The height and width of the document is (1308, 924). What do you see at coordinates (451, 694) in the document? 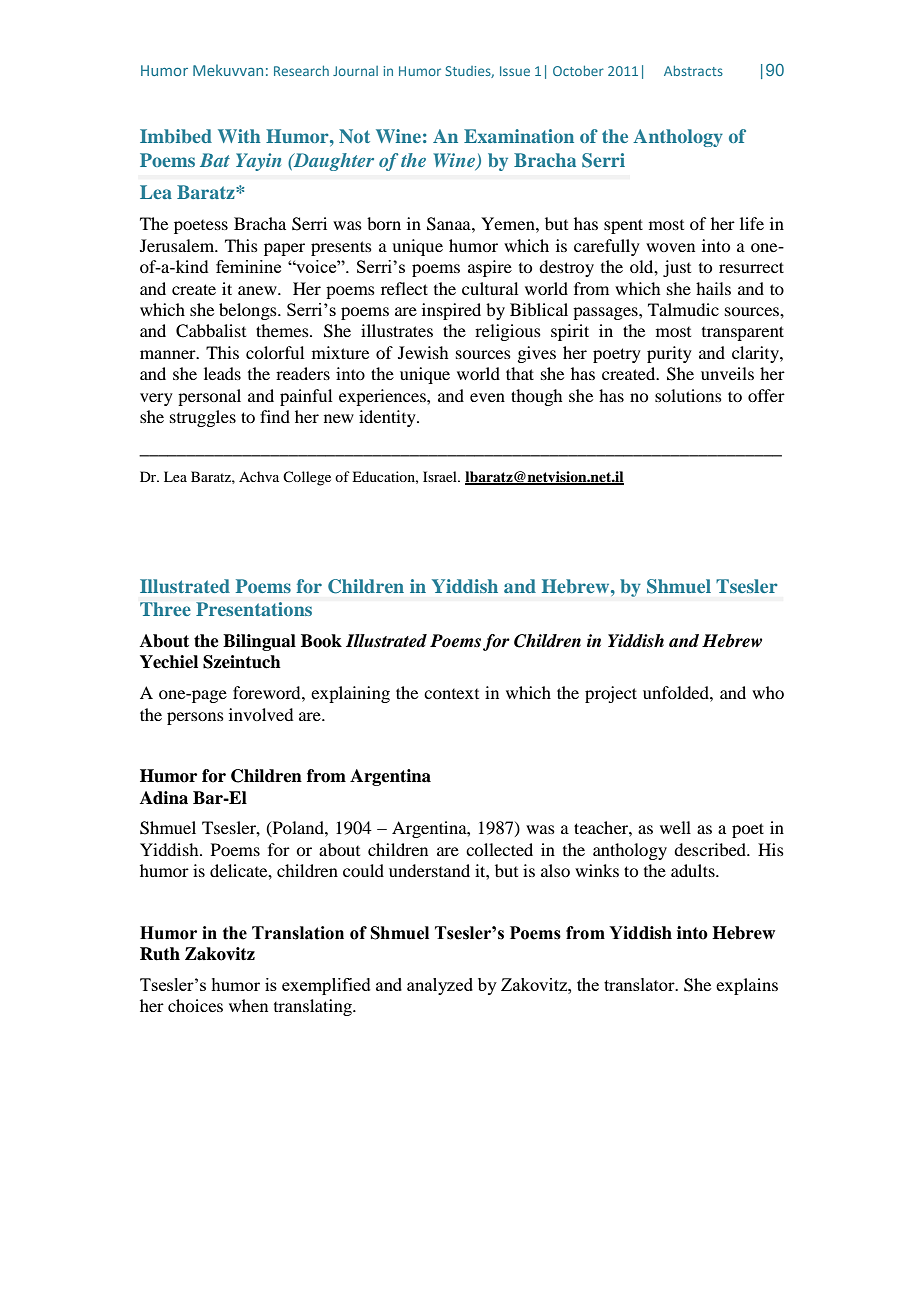
I see `context` at bounding box center [451, 694].
